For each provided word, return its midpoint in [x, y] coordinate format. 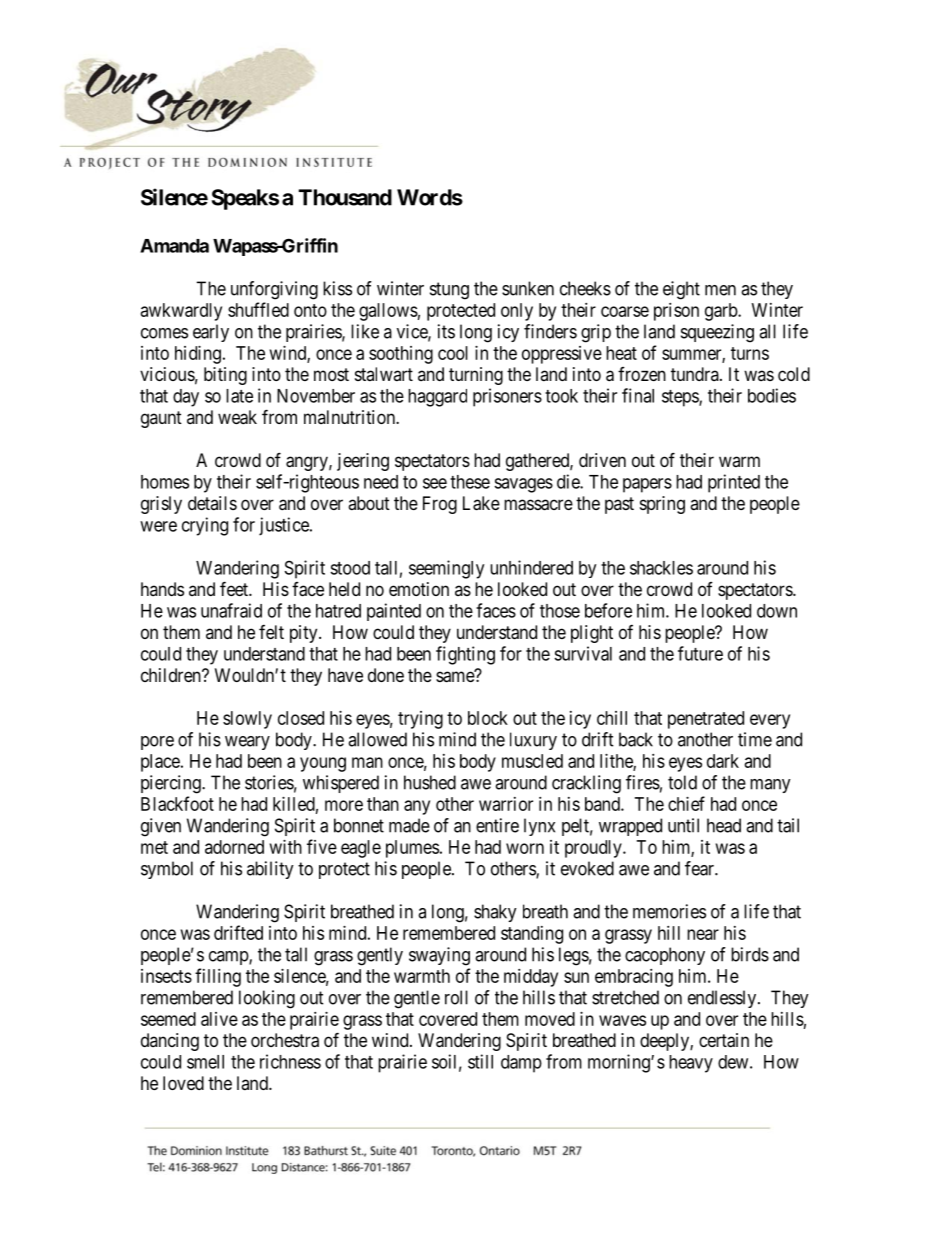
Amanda [174, 246]
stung [449, 291]
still [480, 1061]
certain [724, 1040]
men [720, 290]
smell [205, 1062]
